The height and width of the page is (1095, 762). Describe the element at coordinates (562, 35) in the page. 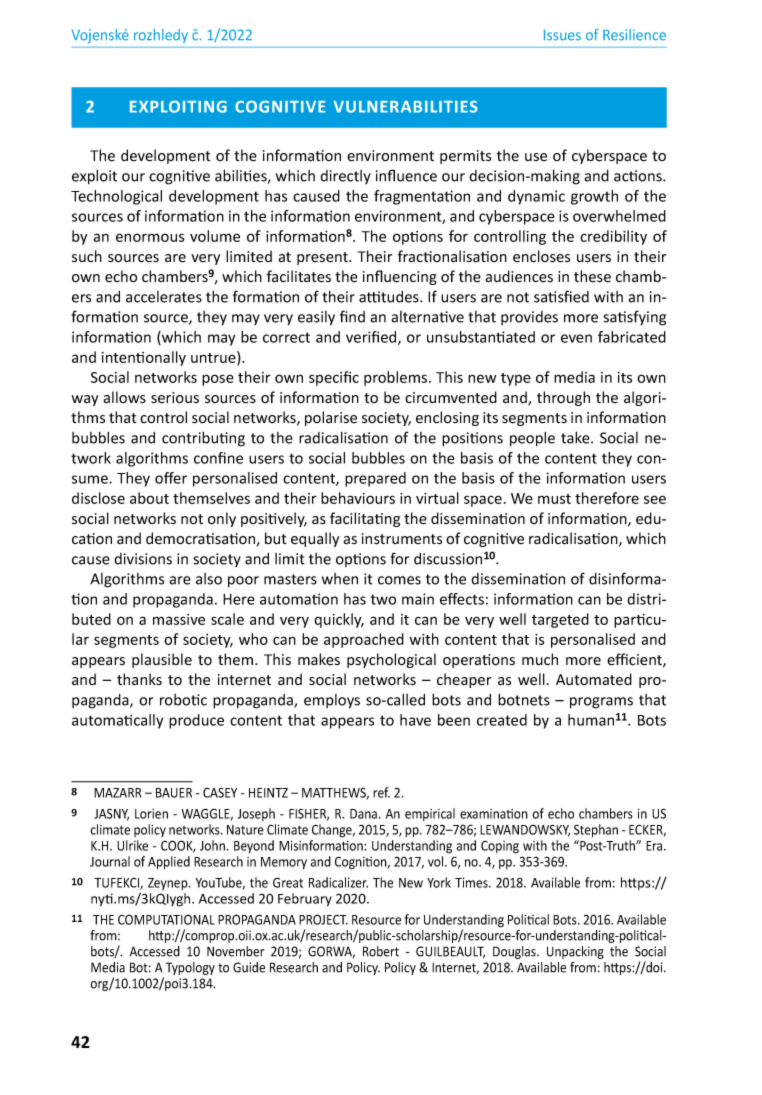

I see `Issues` at that location.
